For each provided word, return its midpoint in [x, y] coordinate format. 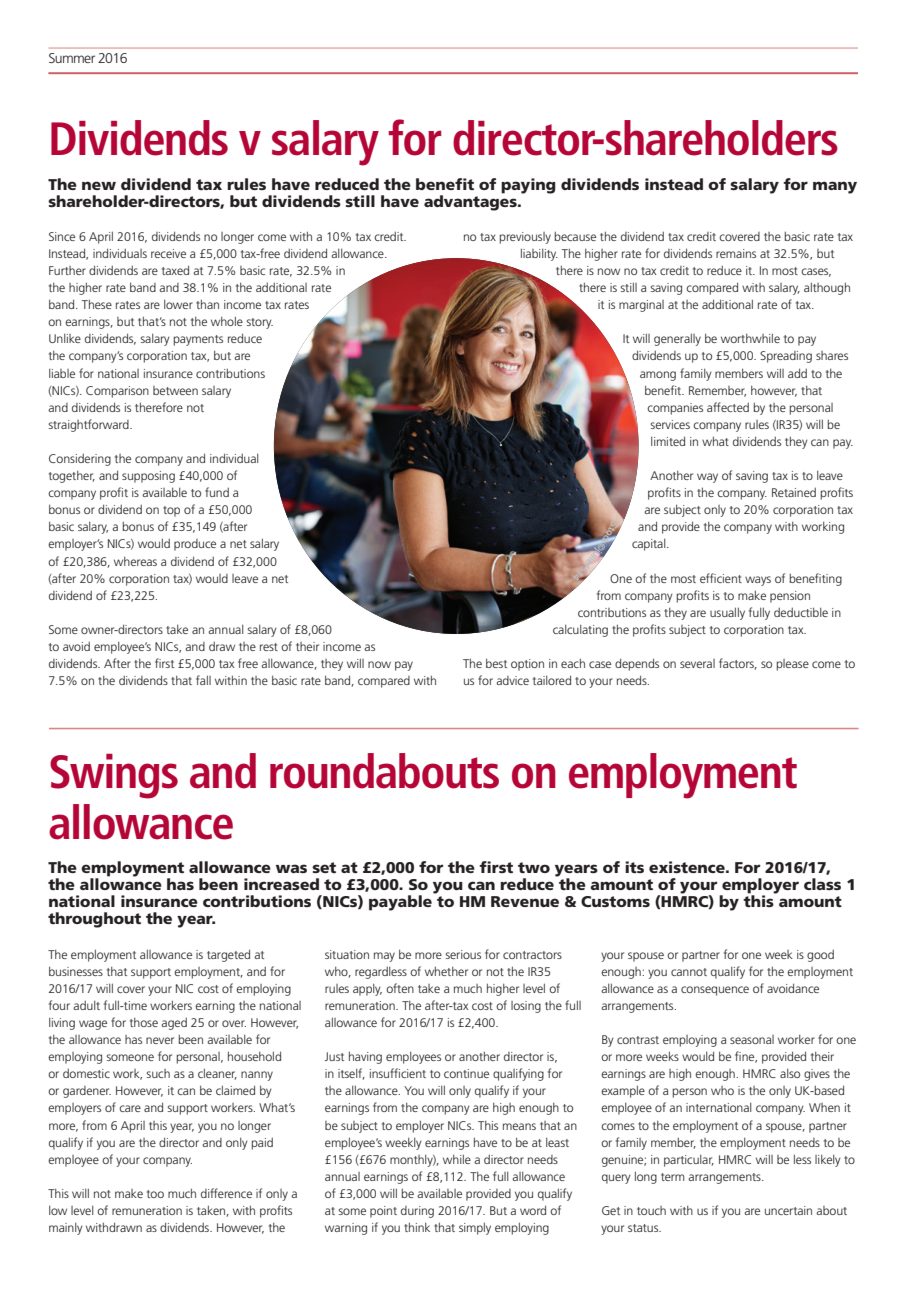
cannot [689, 972]
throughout [94, 920]
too [155, 1194]
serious [463, 954]
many [835, 187]
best [496, 663]
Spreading [786, 357]
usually [727, 613]
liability [539, 254]
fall [203, 680]
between [175, 390]
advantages [471, 202]
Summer [72, 58]
